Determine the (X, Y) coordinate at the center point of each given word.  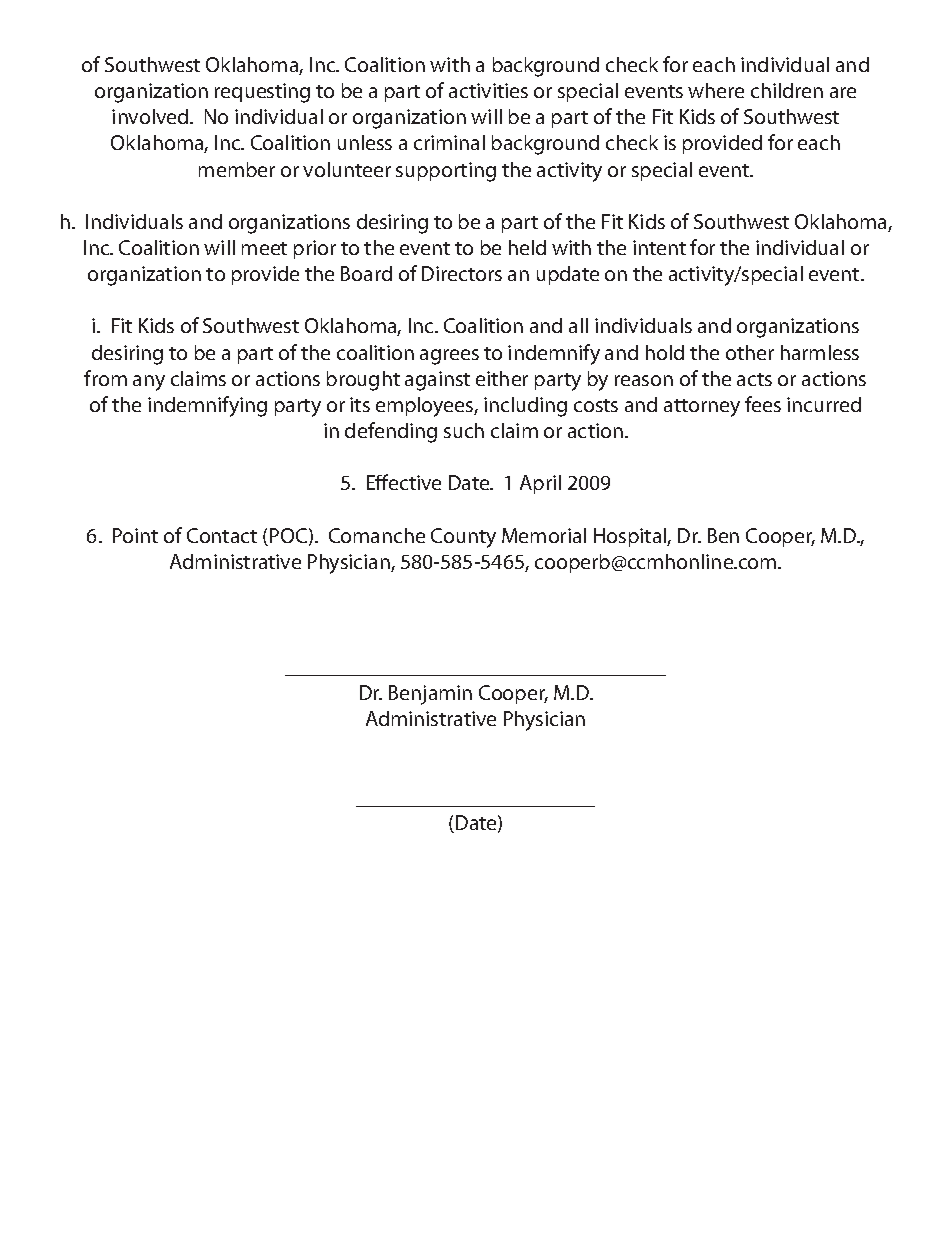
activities (488, 90)
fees (763, 404)
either (502, 378)
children (787, 90)
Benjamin (430, 695)
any (149, 383)
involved (151, 116)
